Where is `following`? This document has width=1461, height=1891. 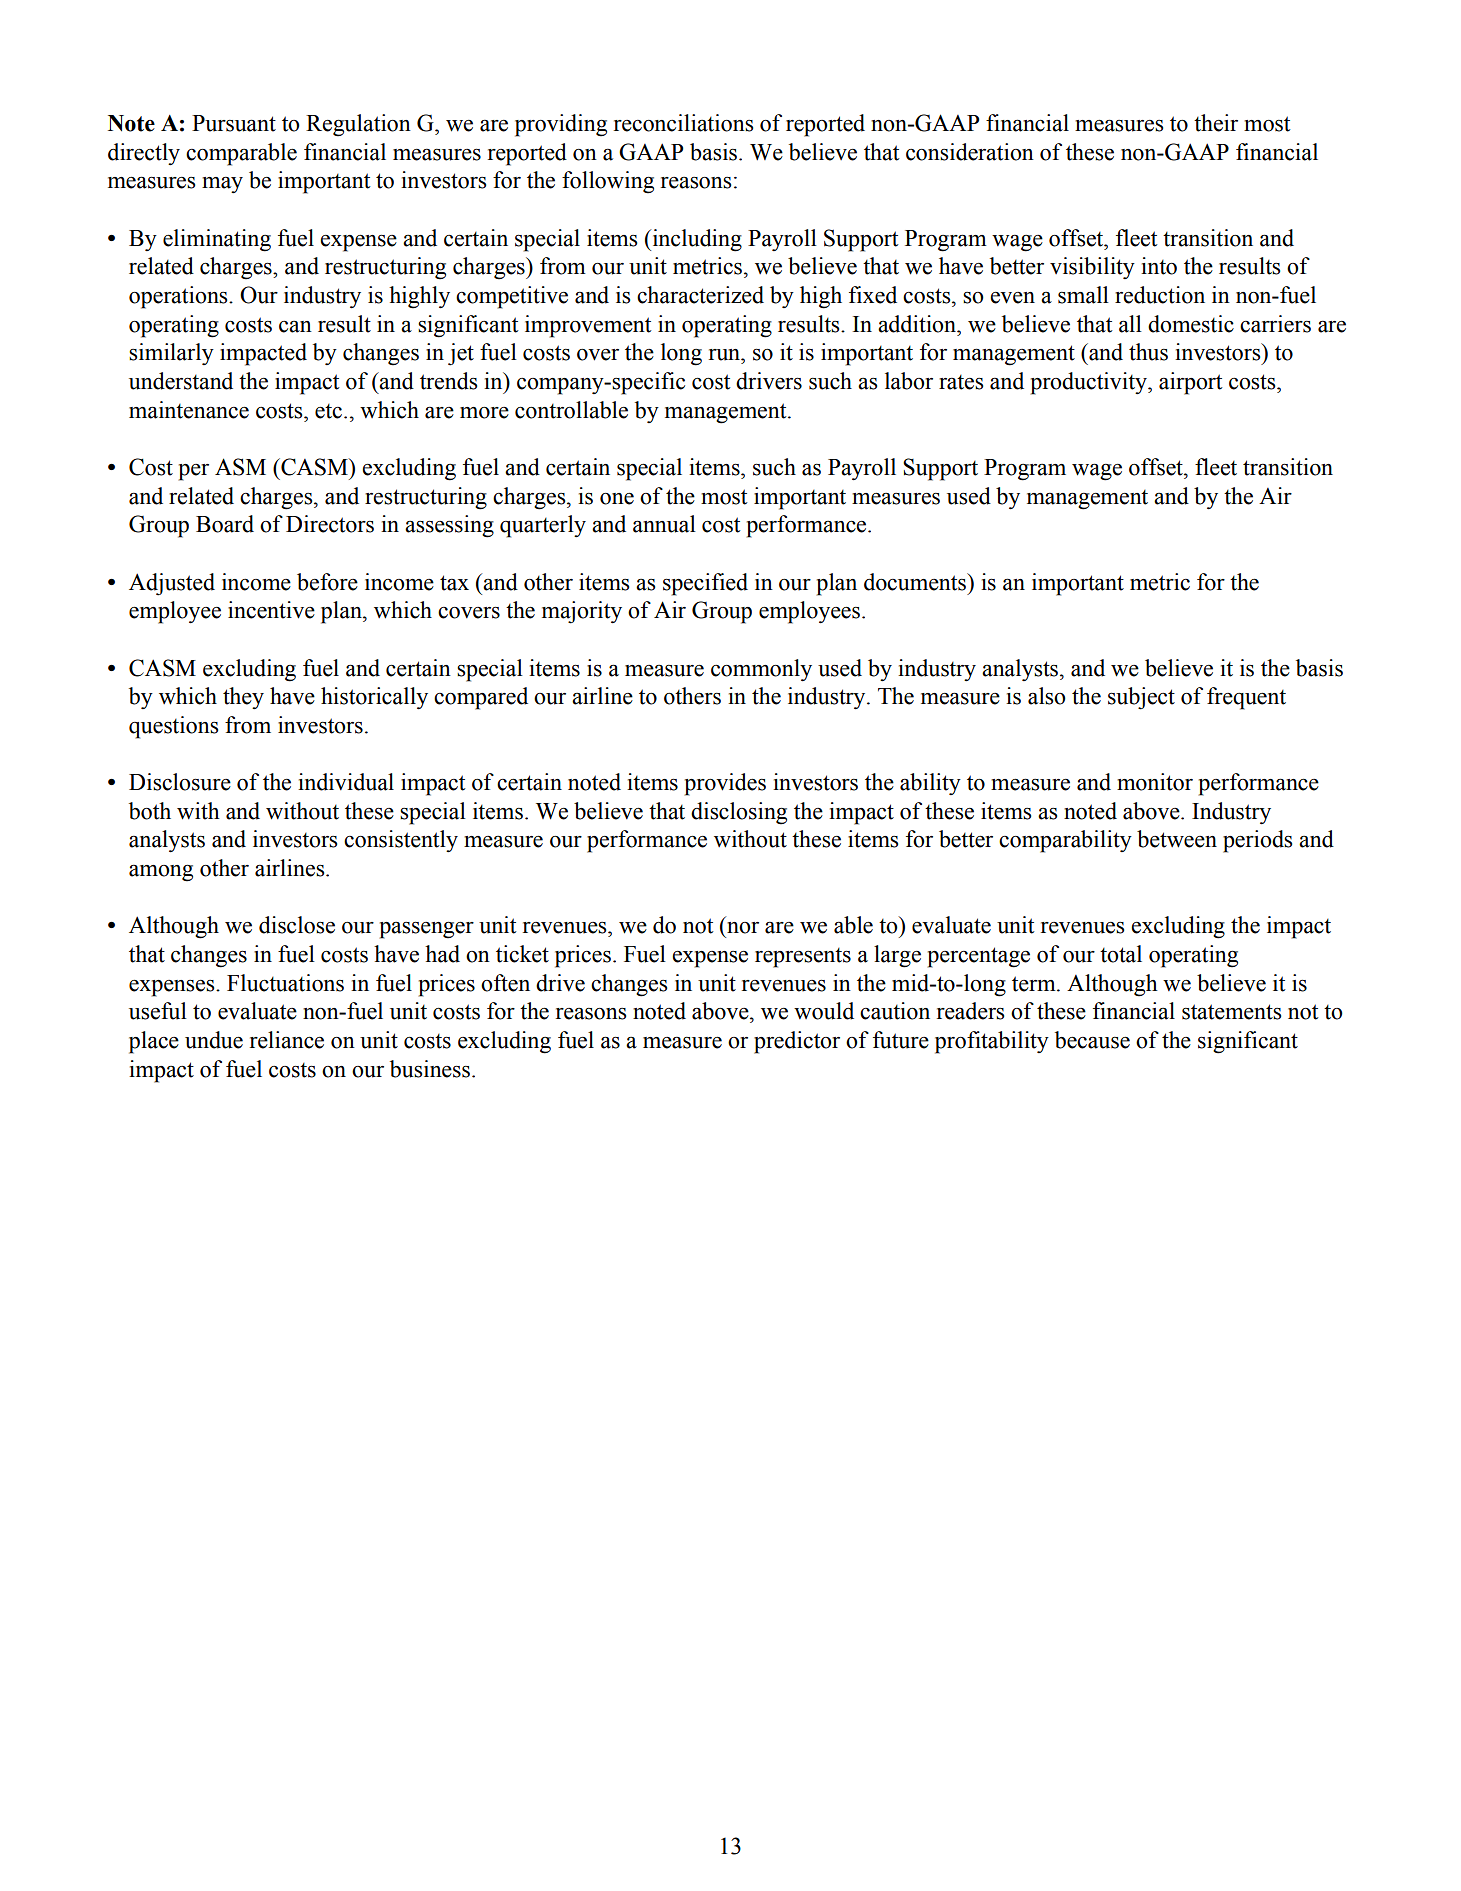 following is located at coordinates (608, 182).
